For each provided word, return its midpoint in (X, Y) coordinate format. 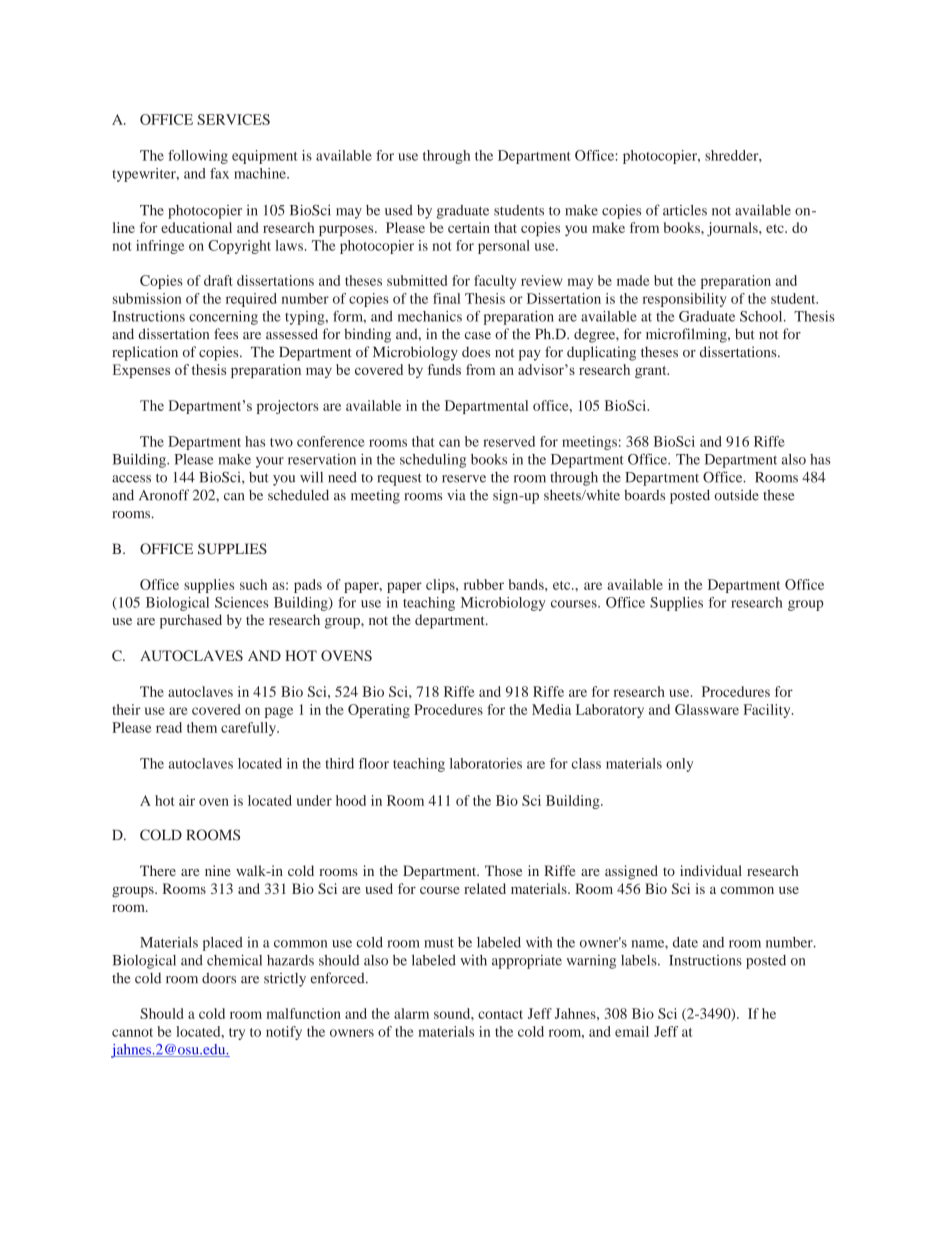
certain (469, 227)
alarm (411, 1013)
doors (219, 978)
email (632, 1031)
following (198, 157)
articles (685, 210)
